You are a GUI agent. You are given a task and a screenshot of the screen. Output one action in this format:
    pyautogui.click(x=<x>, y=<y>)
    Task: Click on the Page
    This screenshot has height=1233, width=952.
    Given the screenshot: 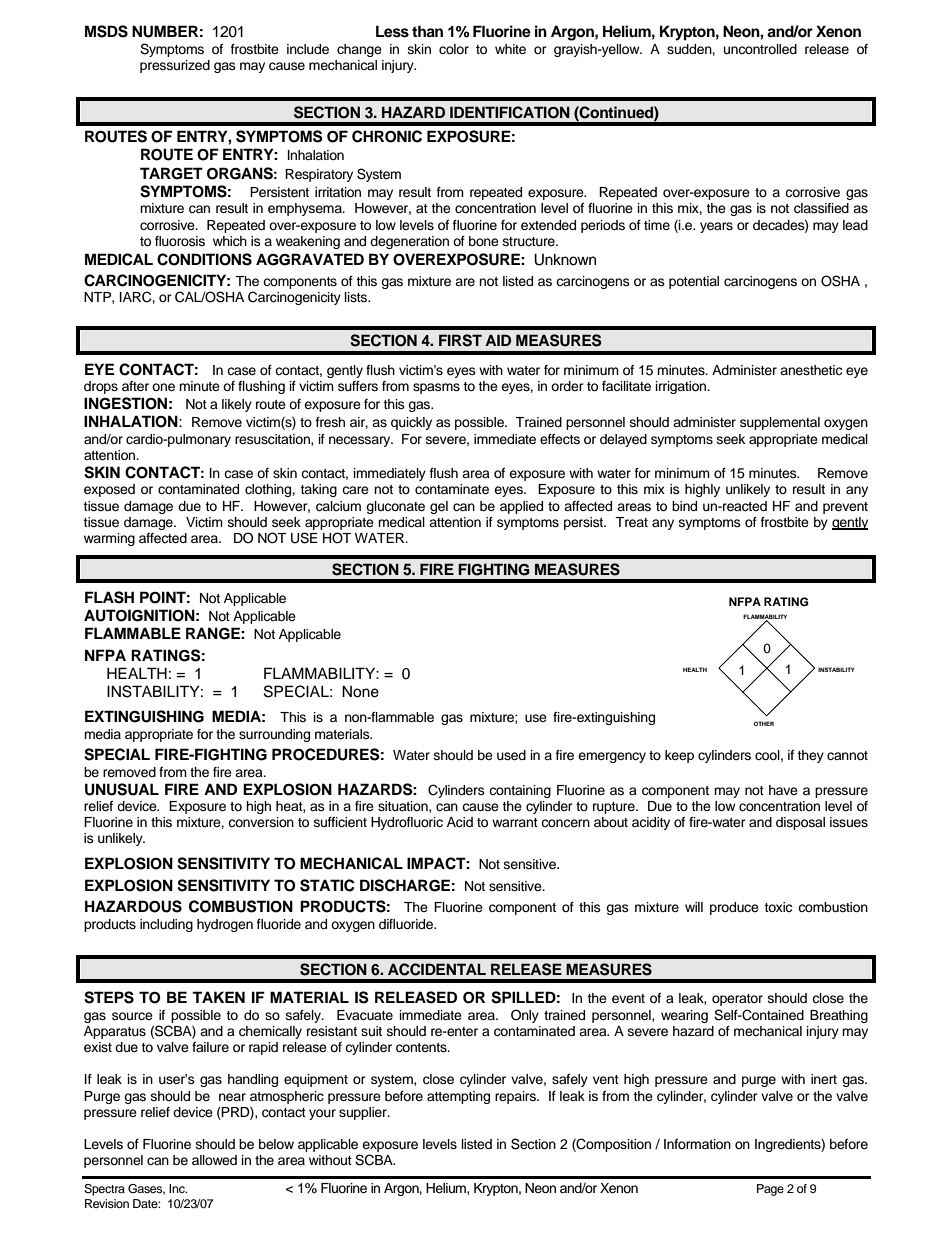 What is the action you would take?
    pyautogui.click(x=770, y=1190)
